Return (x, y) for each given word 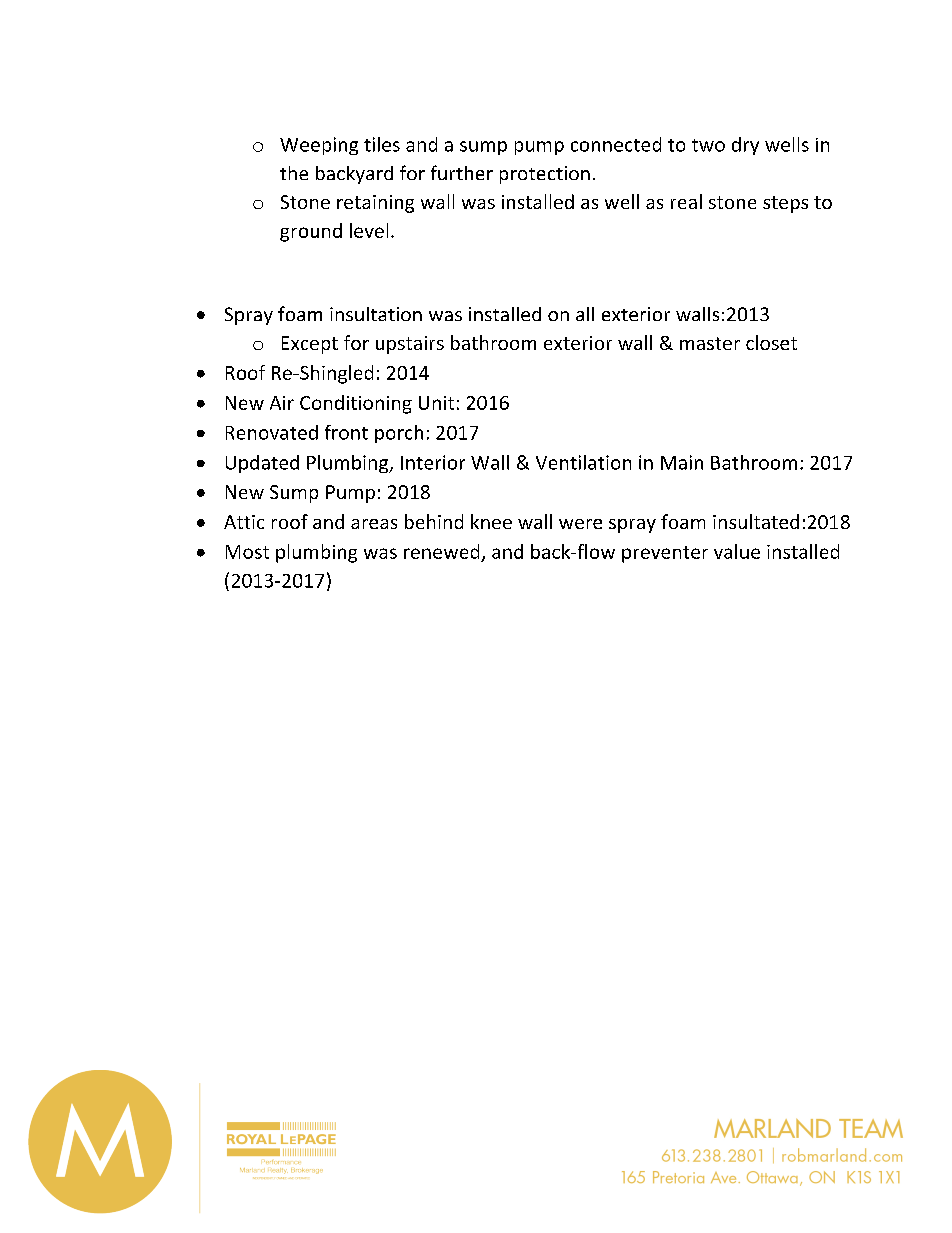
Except (310, 345)
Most (247, 552)
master (710, 343)
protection (545, 175)
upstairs (410, 345)
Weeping (319, 146)
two (708, 145)
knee (491, 521)
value (737, 551)
